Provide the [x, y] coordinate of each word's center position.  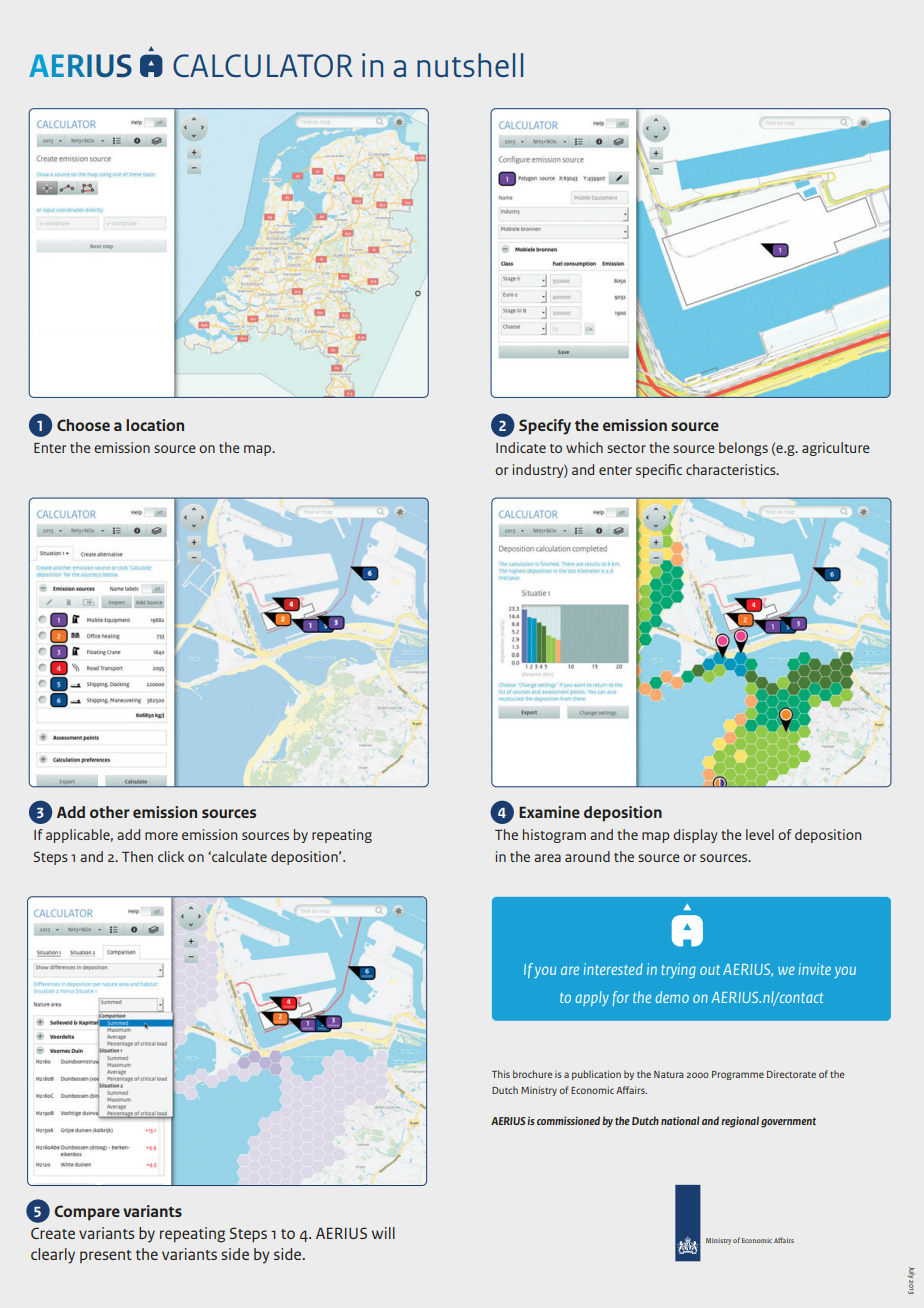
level [760, 834]
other [110, 812]
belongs [743, 449]
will [383, 1233]
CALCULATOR [263, 66]
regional [740, 1122]
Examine [549, 812]
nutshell [470, 65]
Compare [87, 1213]
